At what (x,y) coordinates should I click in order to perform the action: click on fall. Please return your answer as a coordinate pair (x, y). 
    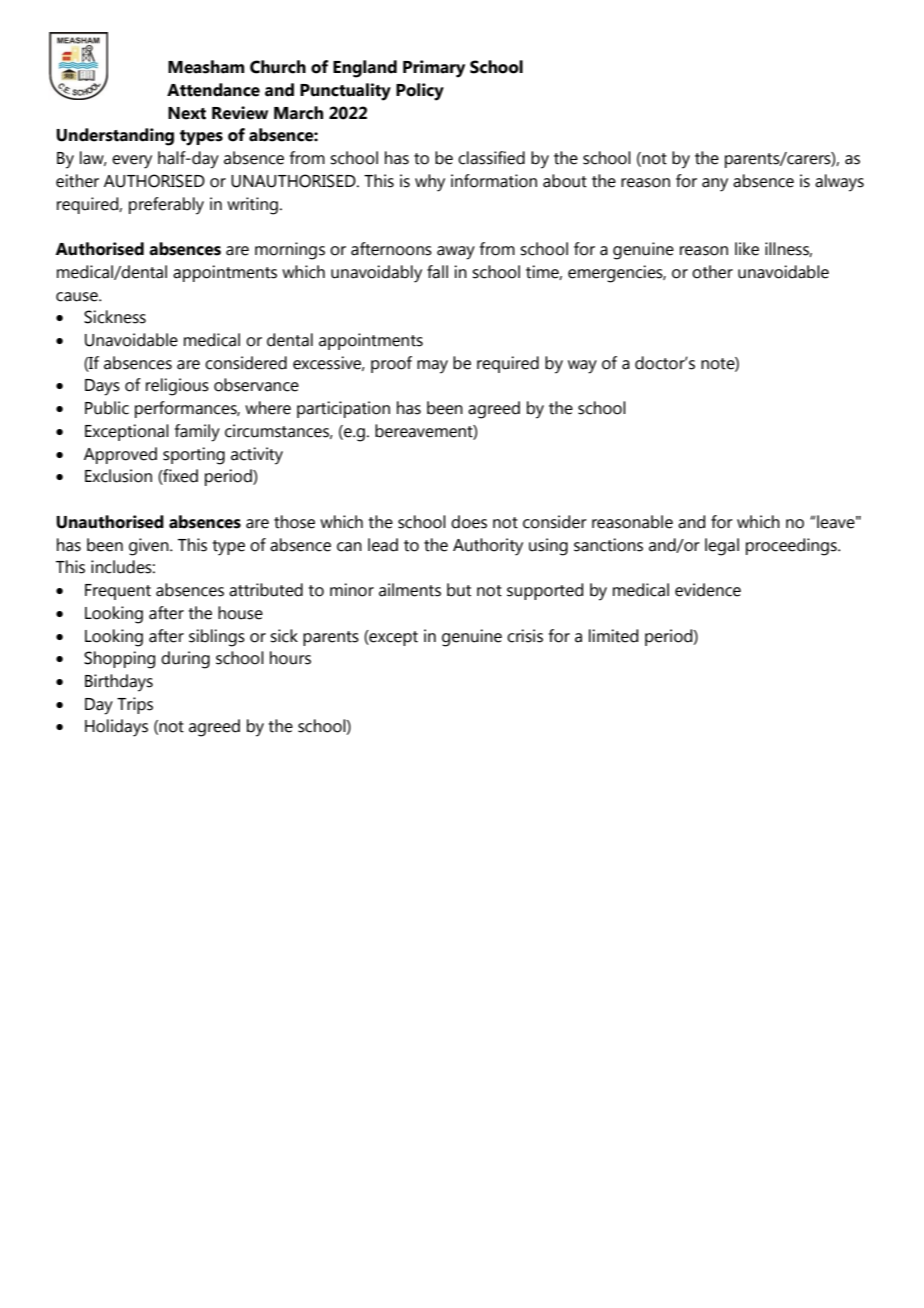
    Looking at the image, I should click on (437, 272).
